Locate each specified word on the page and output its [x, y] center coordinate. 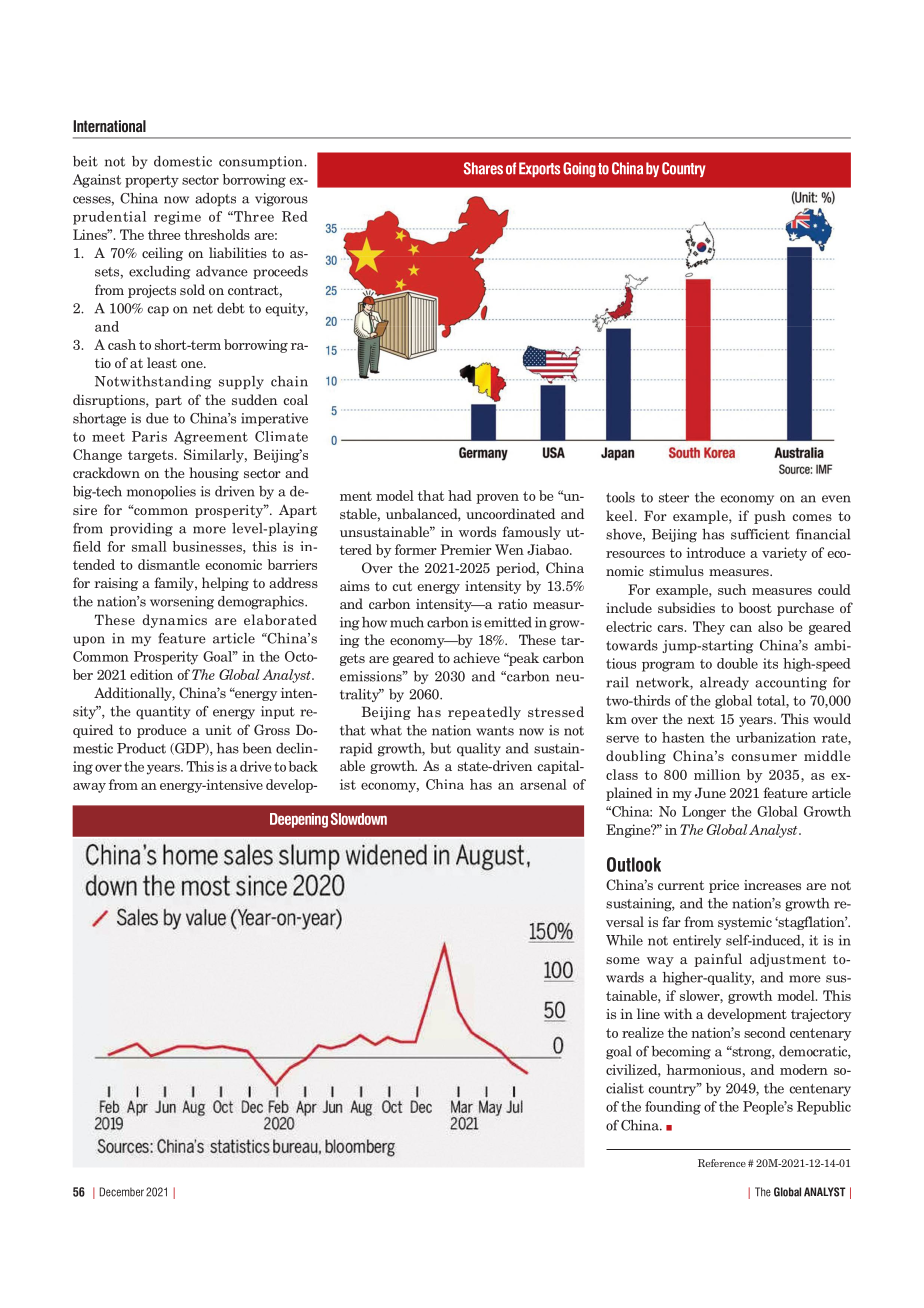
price [724, 886]
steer [674, 498]
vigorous [281, 200]
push [770, 517]
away [89, 788]
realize [643, 1032]
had [460, 495]
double [737, 663]
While [624, 940]
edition [151, 674]
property [152, 181]
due [157, 418]
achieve [476, 657]
